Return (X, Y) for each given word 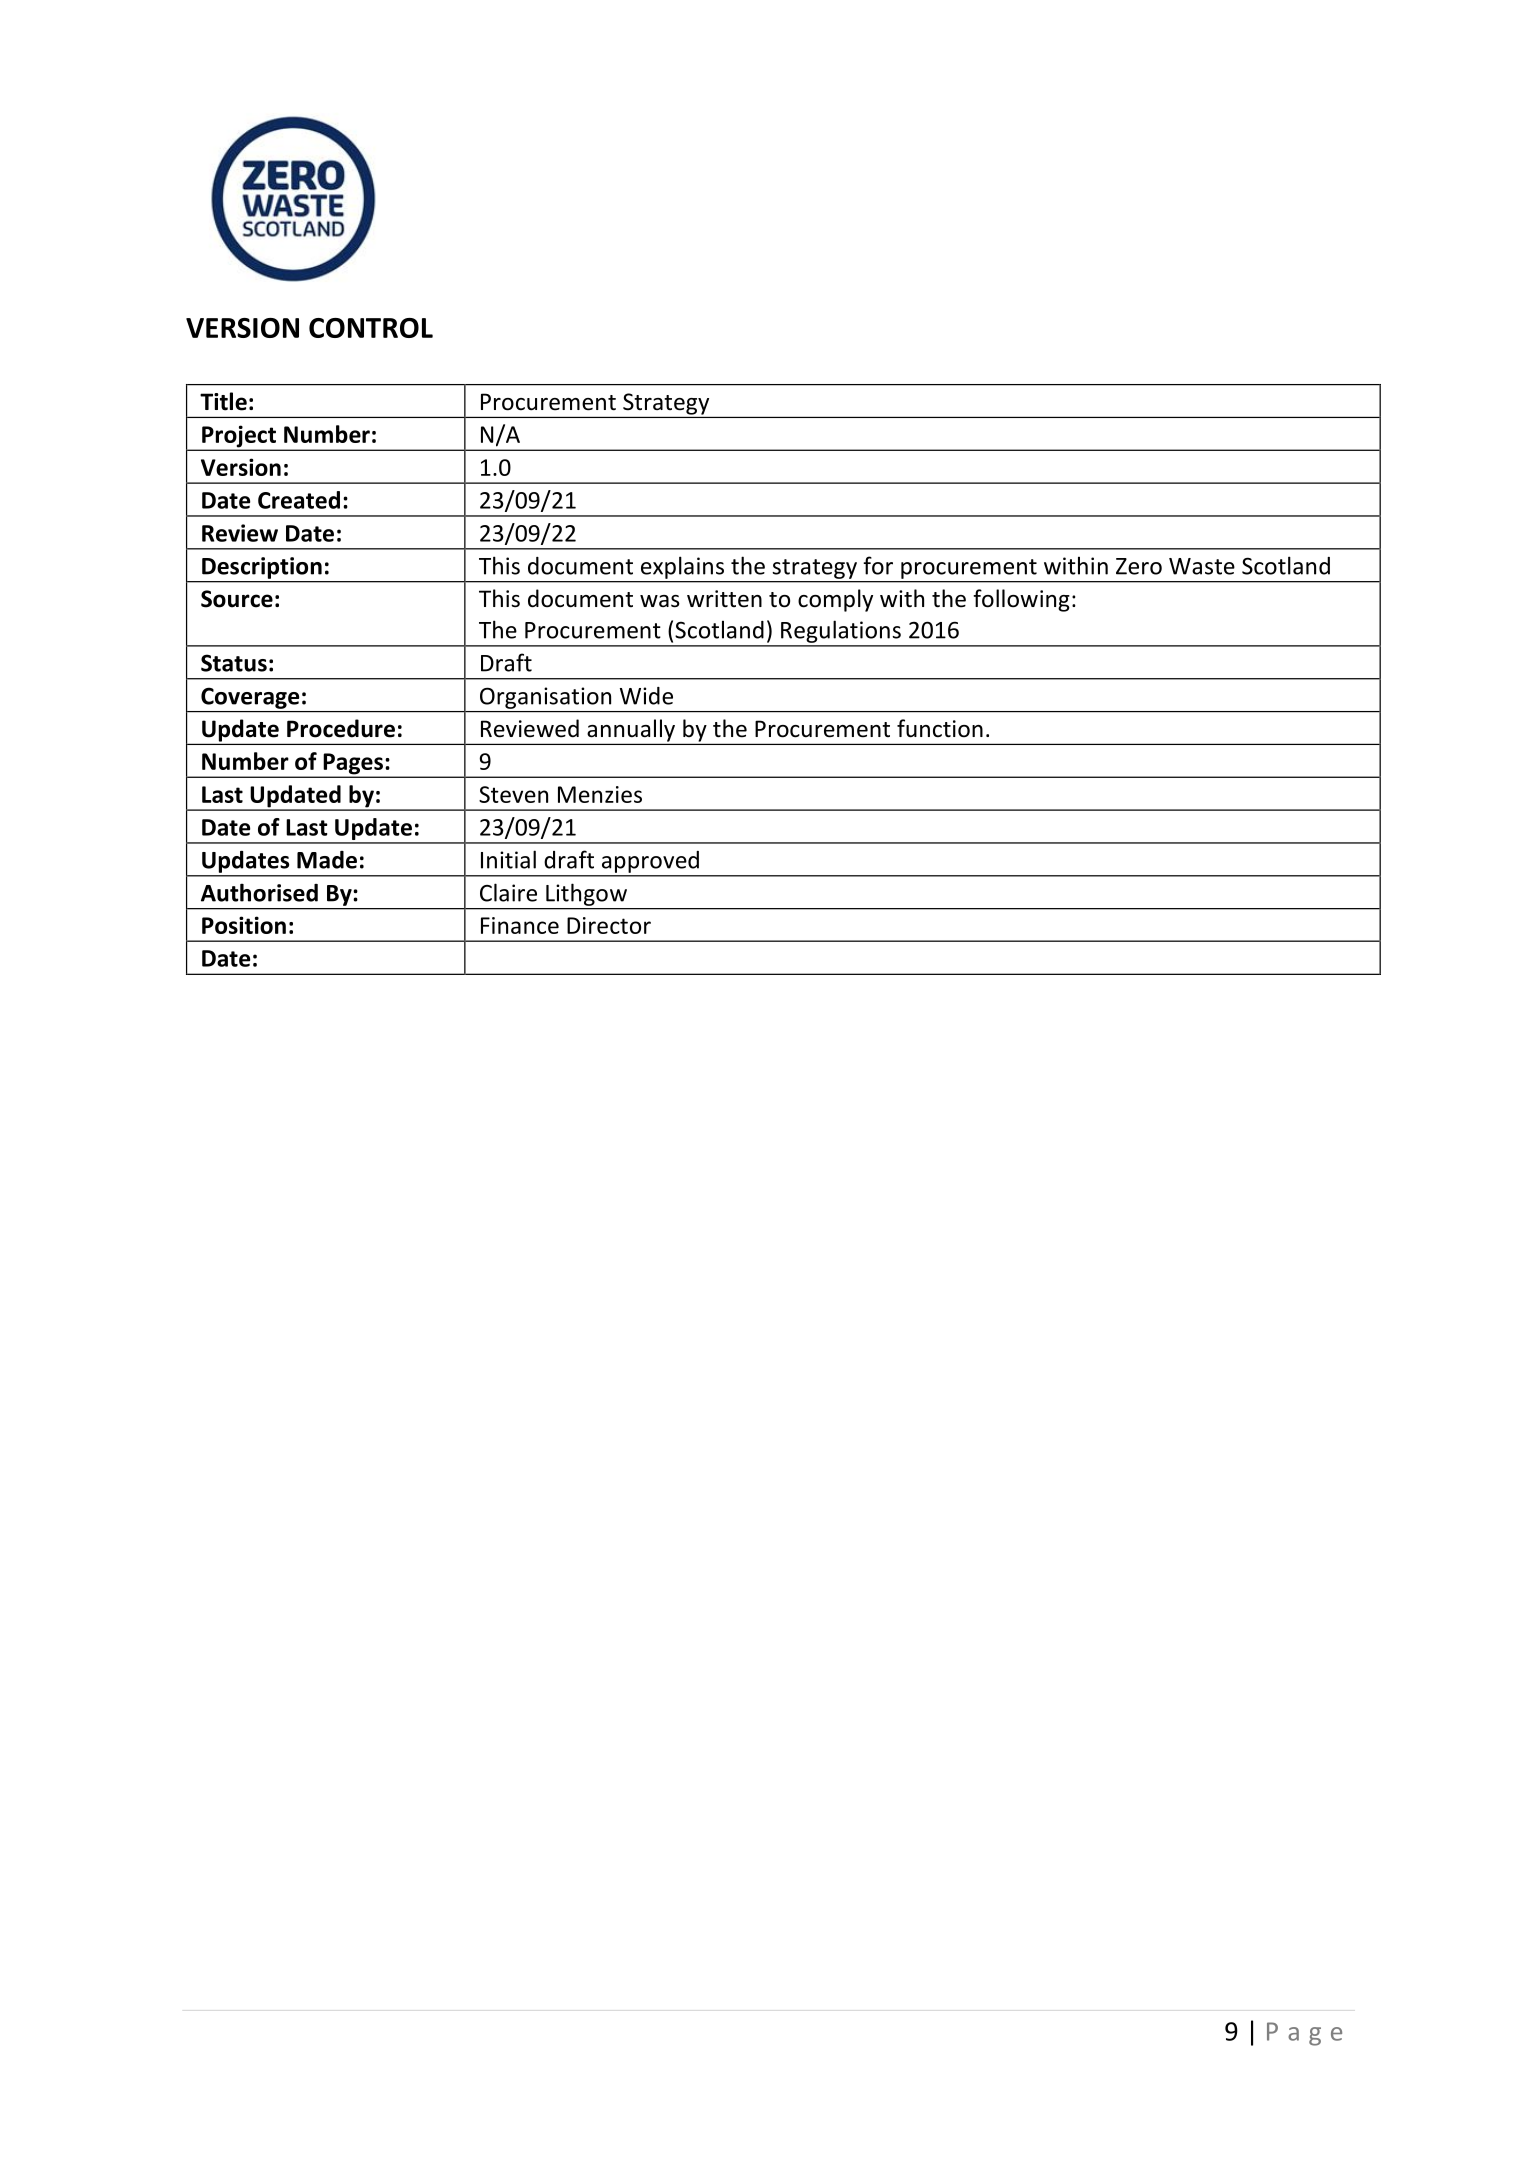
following (1021, 600)
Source (237, 599)
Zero (1139, 566)
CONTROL (371, 328)
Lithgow (586, 895)
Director (609, 925)
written (724, 599)
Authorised (259, 892)
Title (223, 401)
